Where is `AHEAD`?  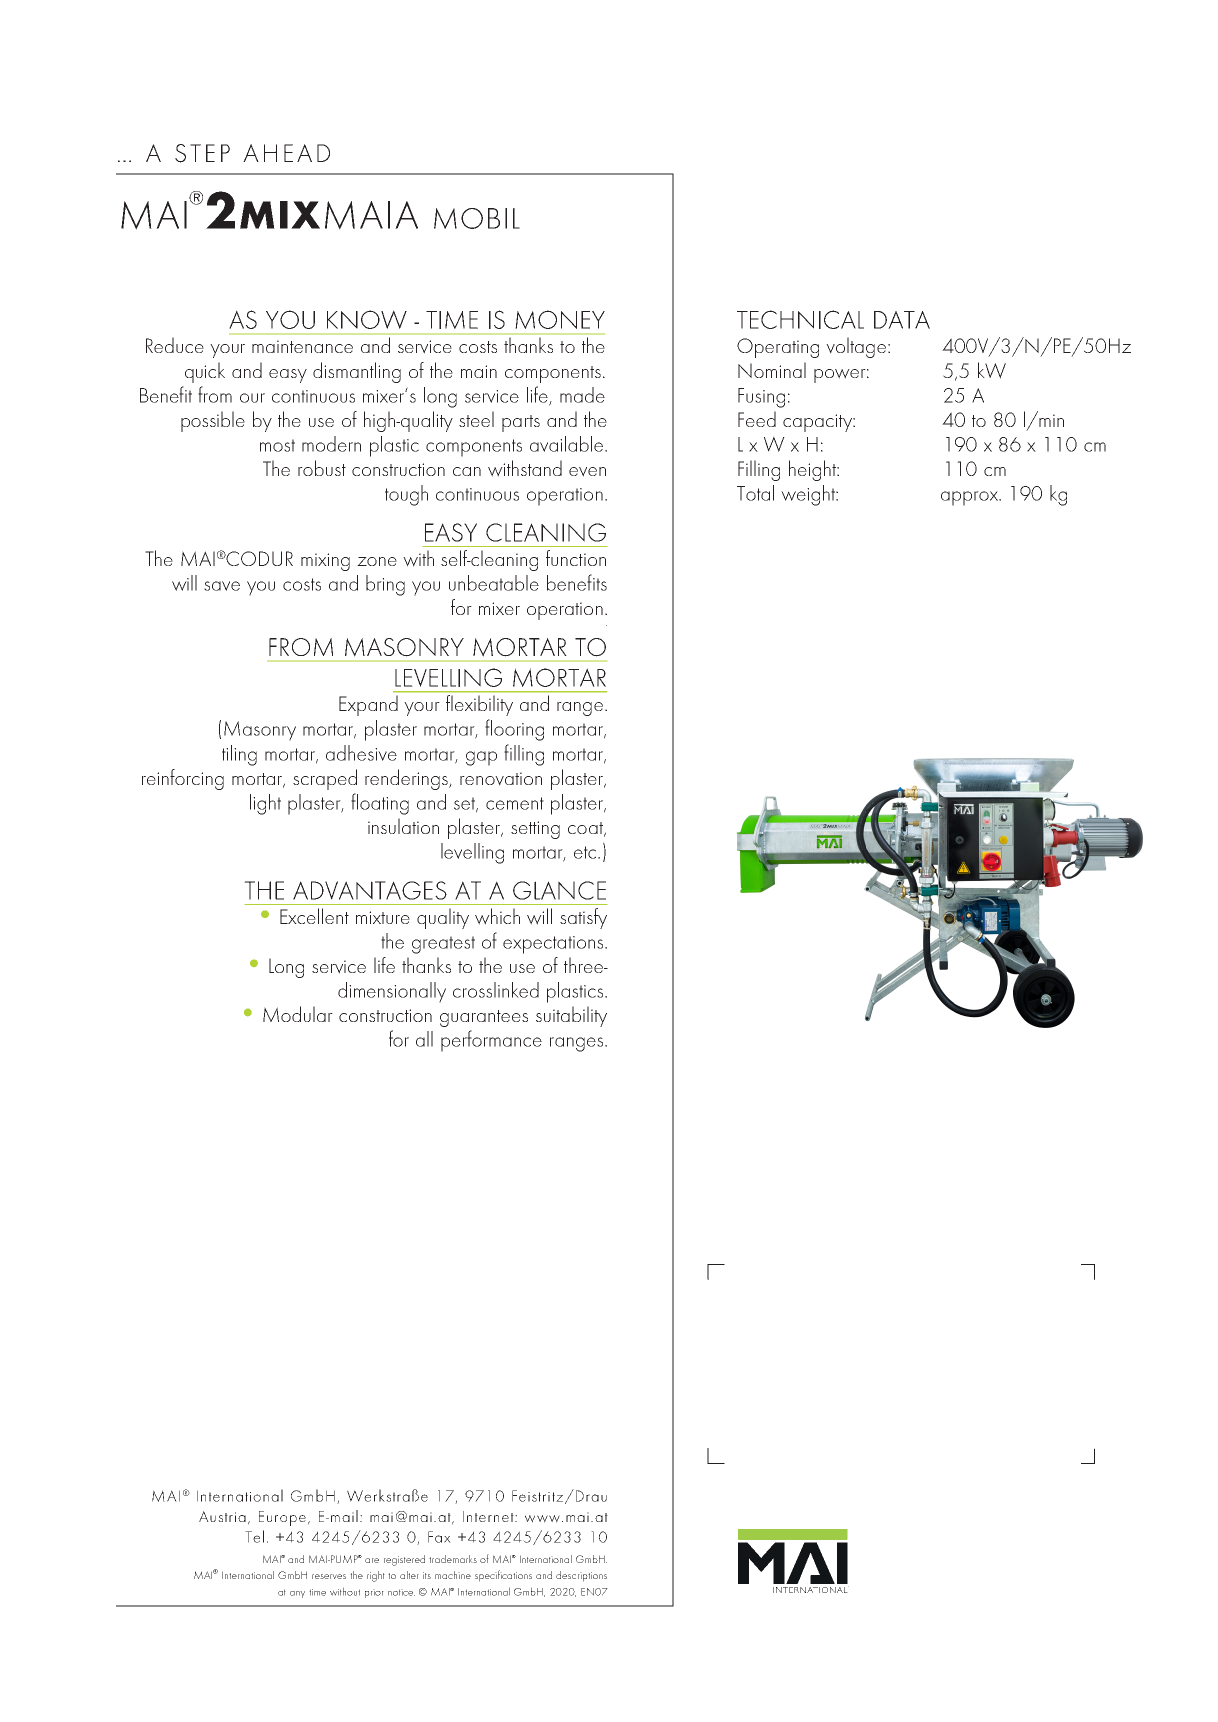
AHEAD is located at coordinates (286, 153).
